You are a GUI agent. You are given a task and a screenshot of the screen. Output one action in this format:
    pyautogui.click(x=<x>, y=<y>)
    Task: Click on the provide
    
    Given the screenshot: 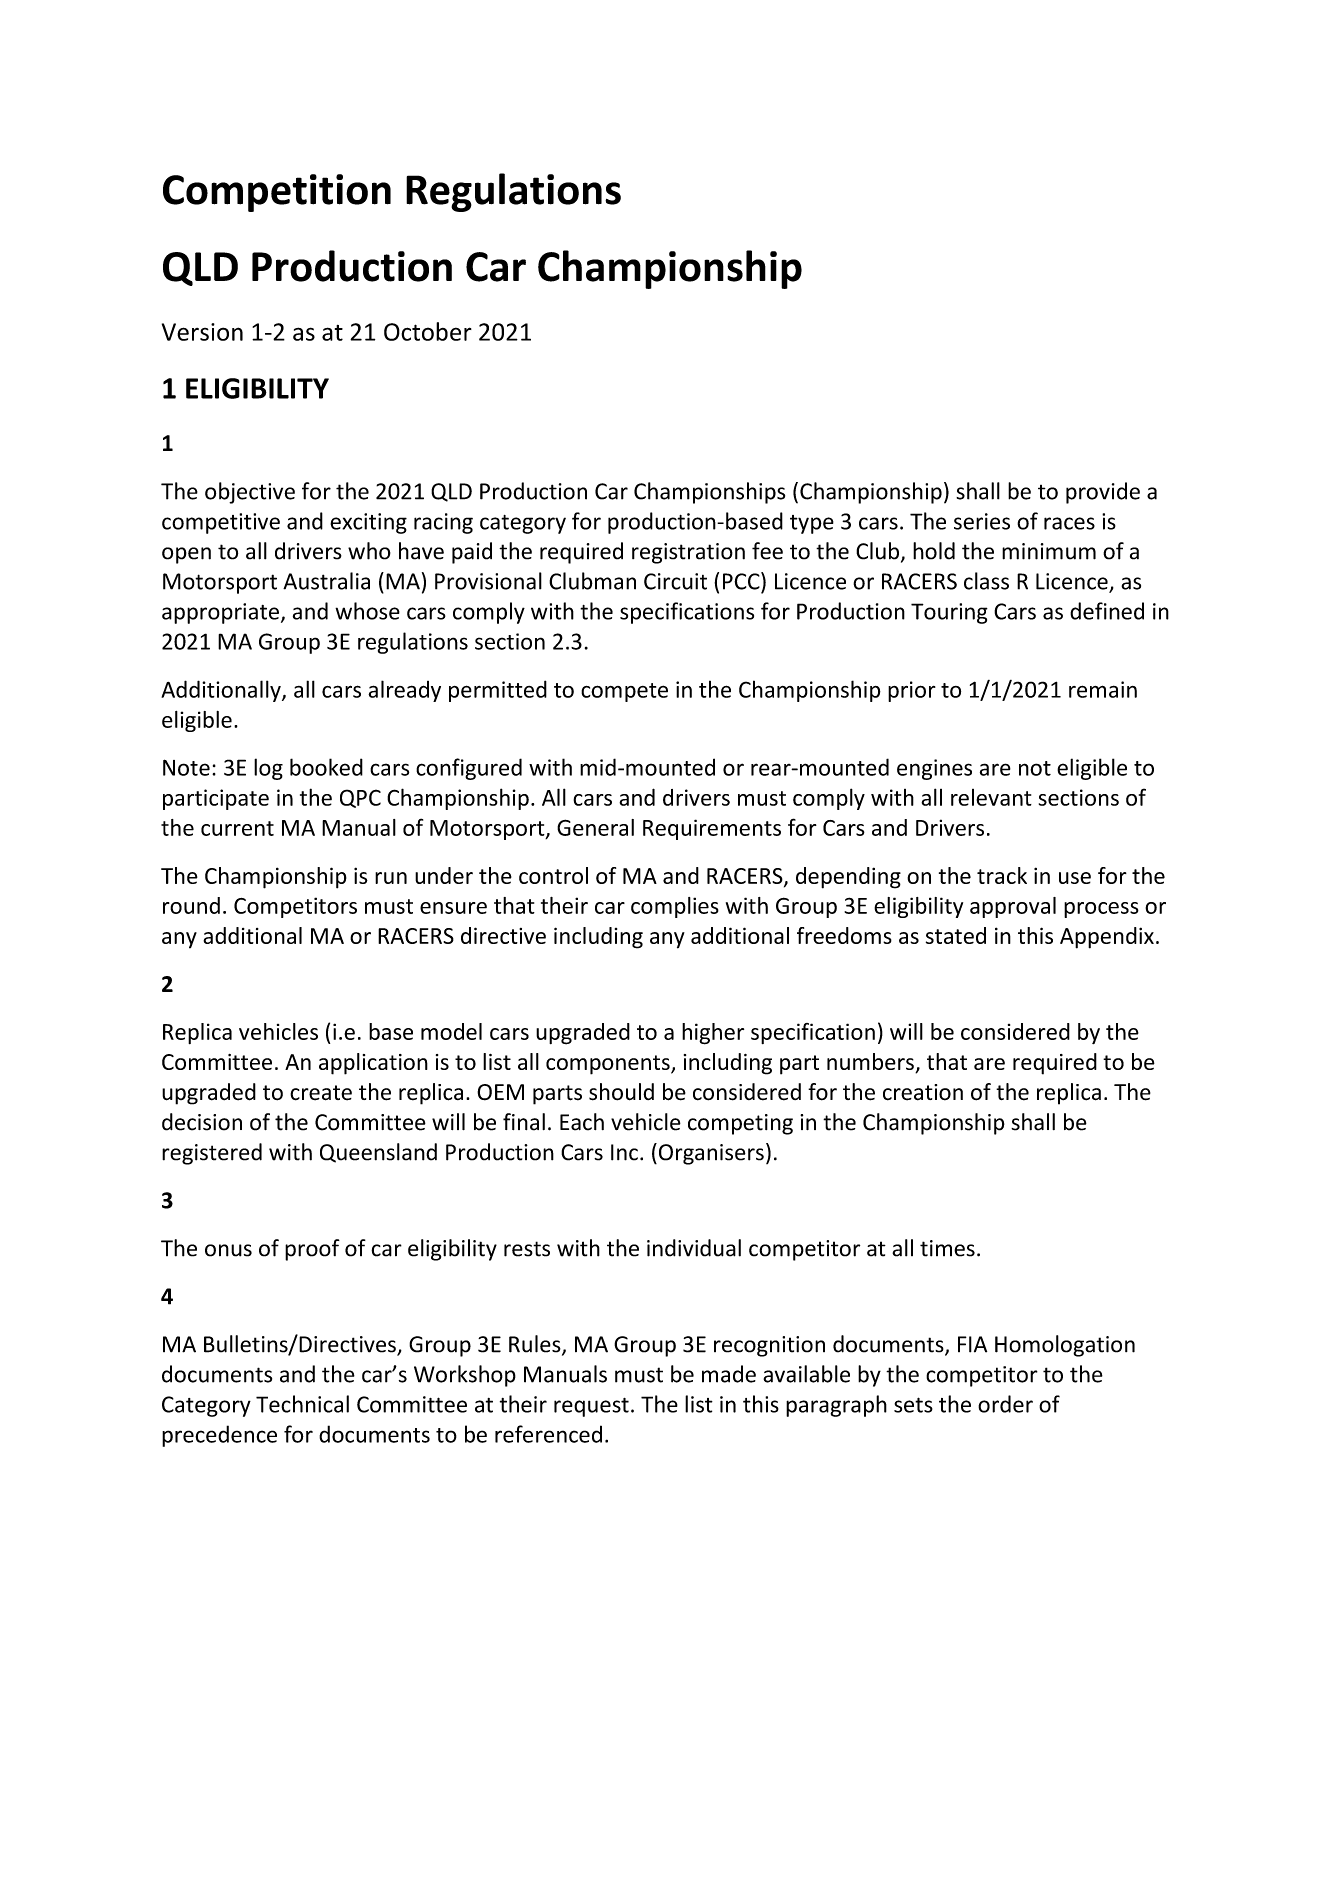 What is the action you would take?
    pyautogui.click(x=1103, y=493)
